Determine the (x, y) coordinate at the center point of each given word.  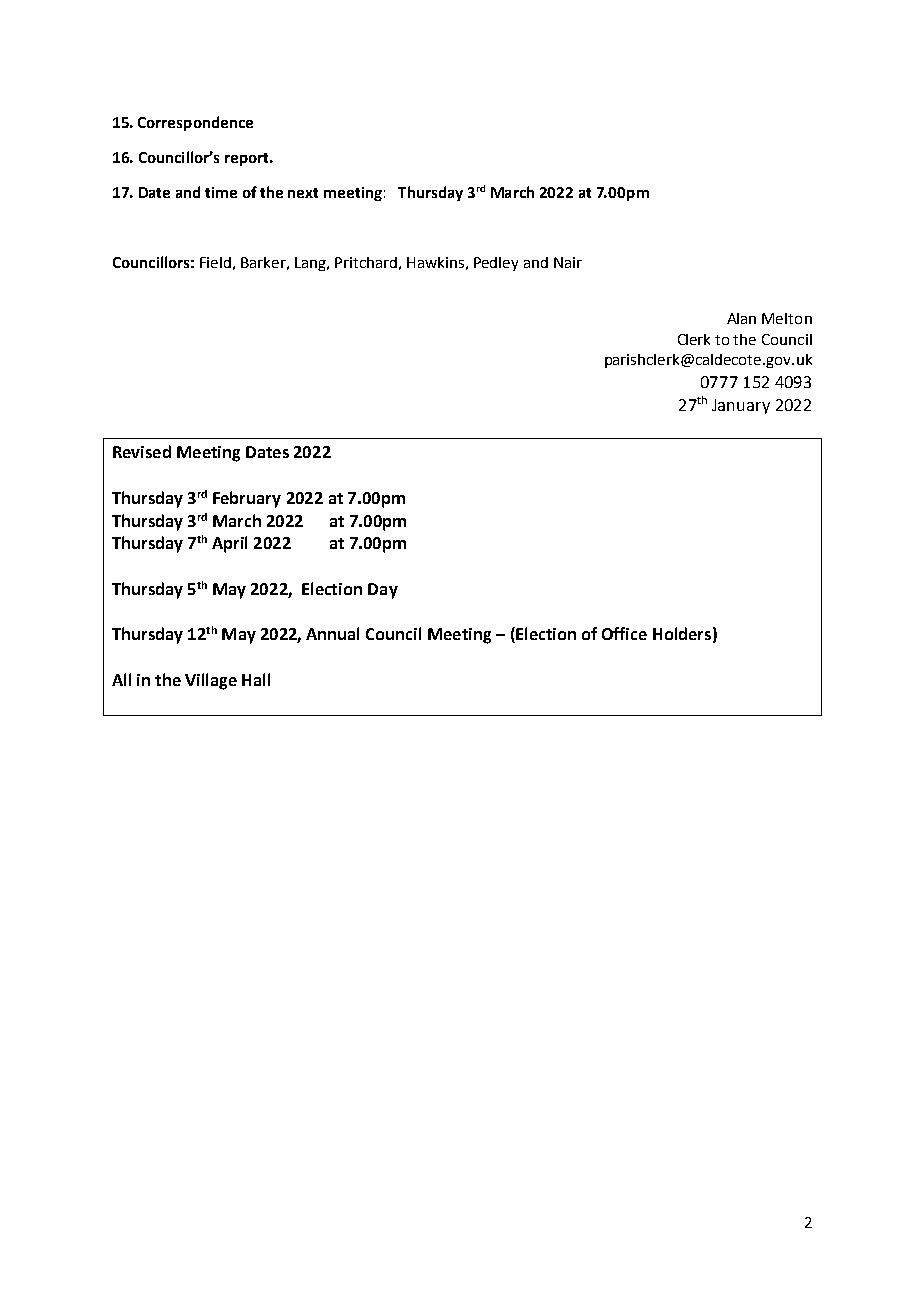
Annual (332, 633)
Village (211, 681)
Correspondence (195, 123)
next (303, 193)
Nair (568, 262)
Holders (682, 633)
